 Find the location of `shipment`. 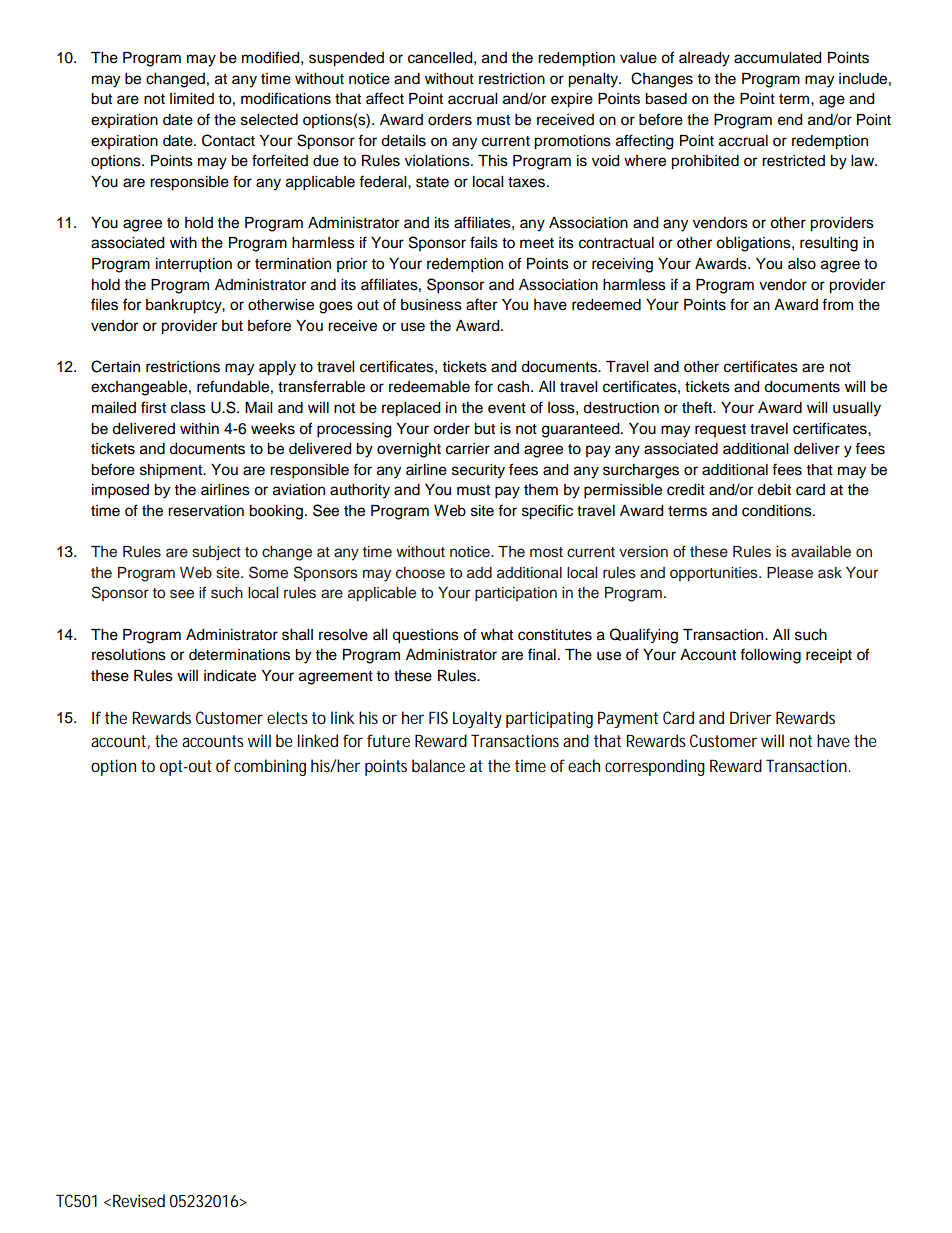

shipment is located at coordinates (172, 471).
